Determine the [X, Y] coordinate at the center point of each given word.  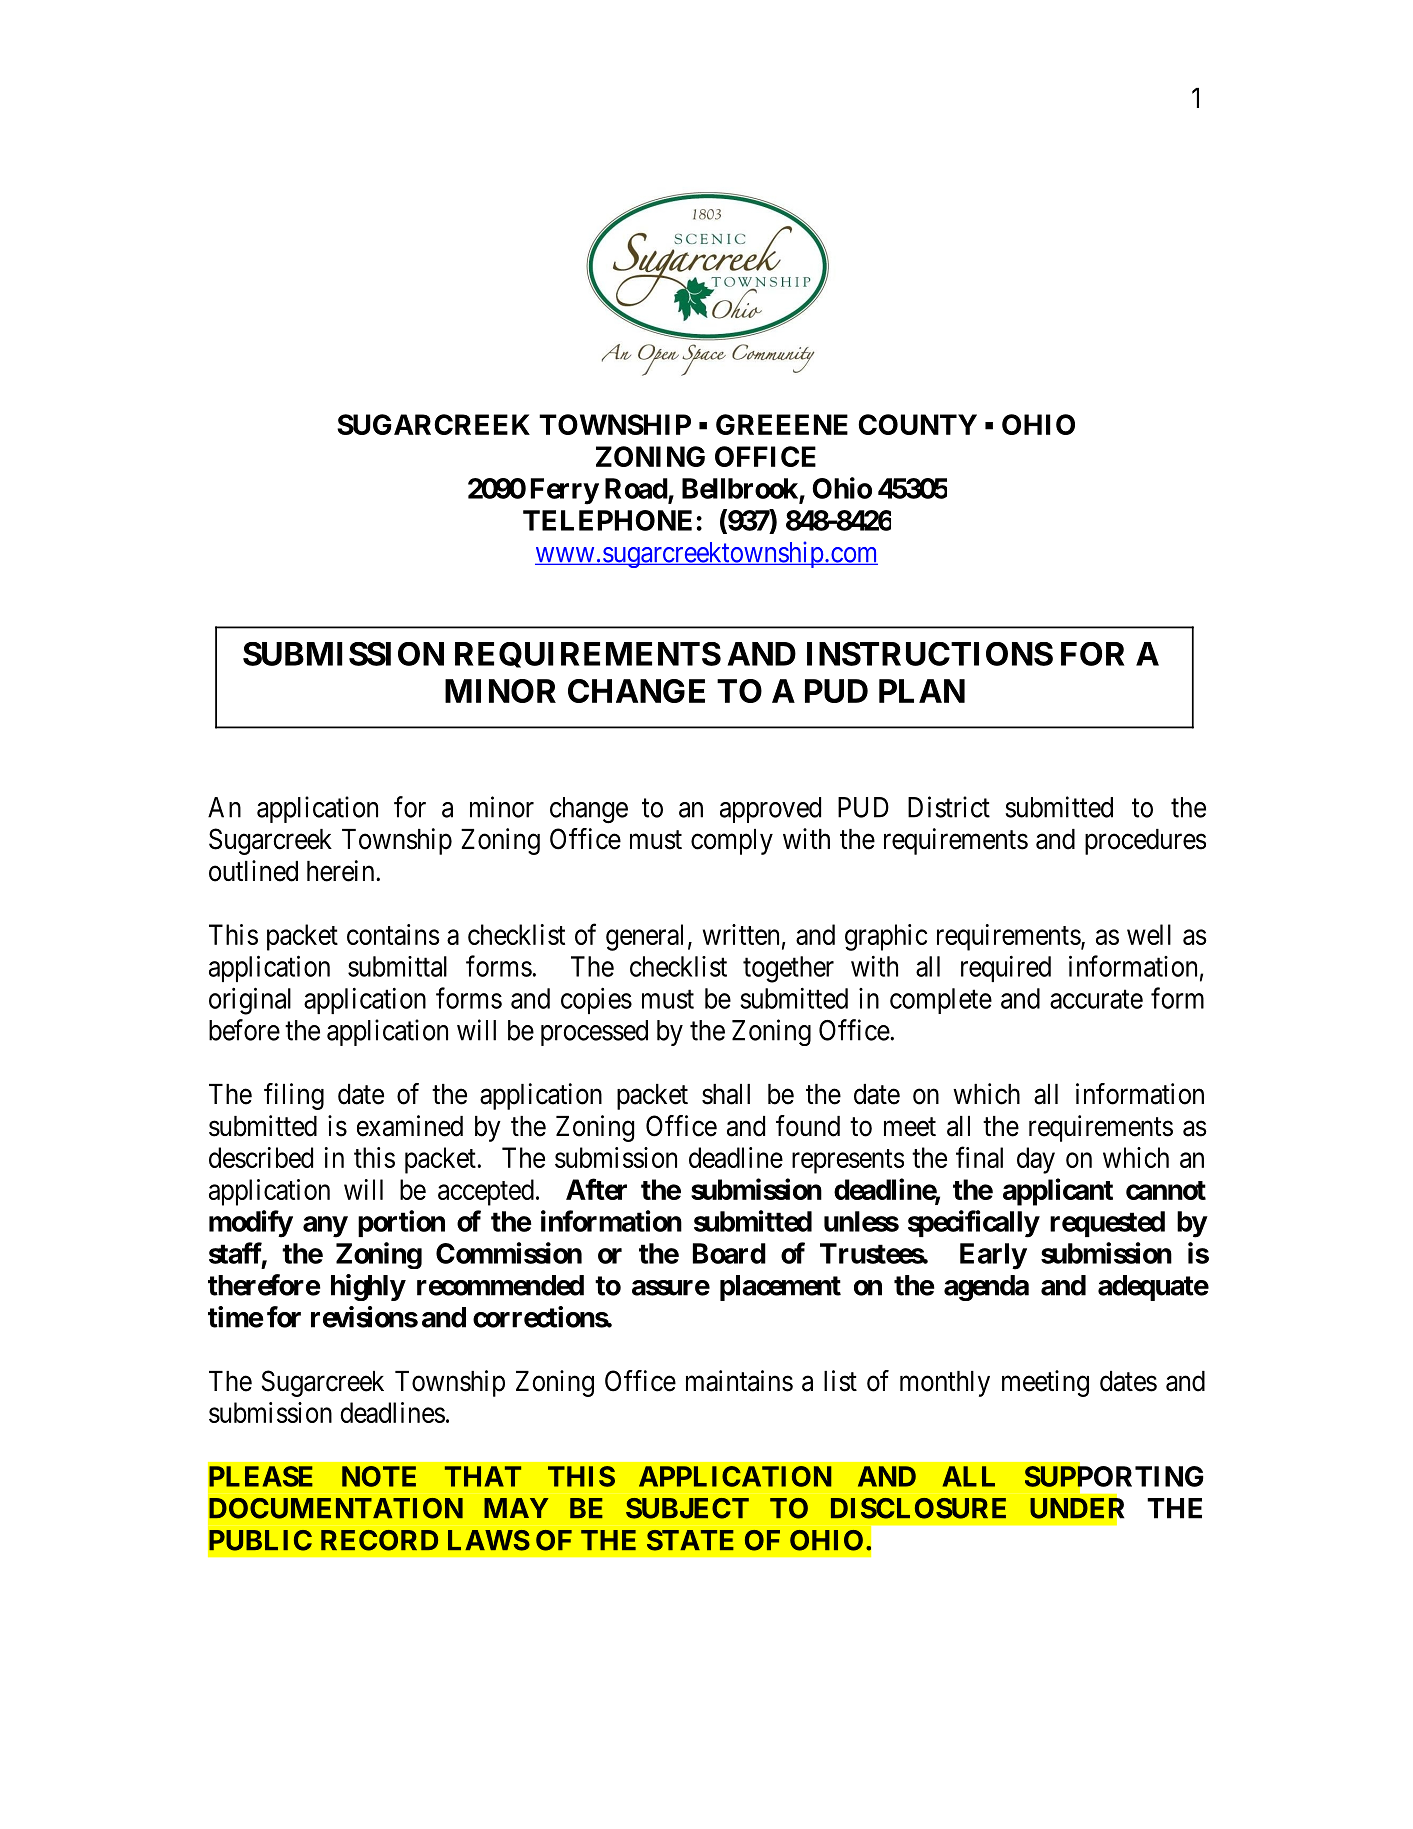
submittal [397, 966]
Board [729, 1253]
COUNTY [917, 424]
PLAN [922, 691]
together [788, 969]
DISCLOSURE [918, 1508]
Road [636, 488]
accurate [1096, 999]
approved [770, 810]
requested [1107, 1224]
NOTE [379, 1476]
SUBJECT [687, 1508]
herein [342, 871]
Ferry [565, 491]
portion [401, 1223]
